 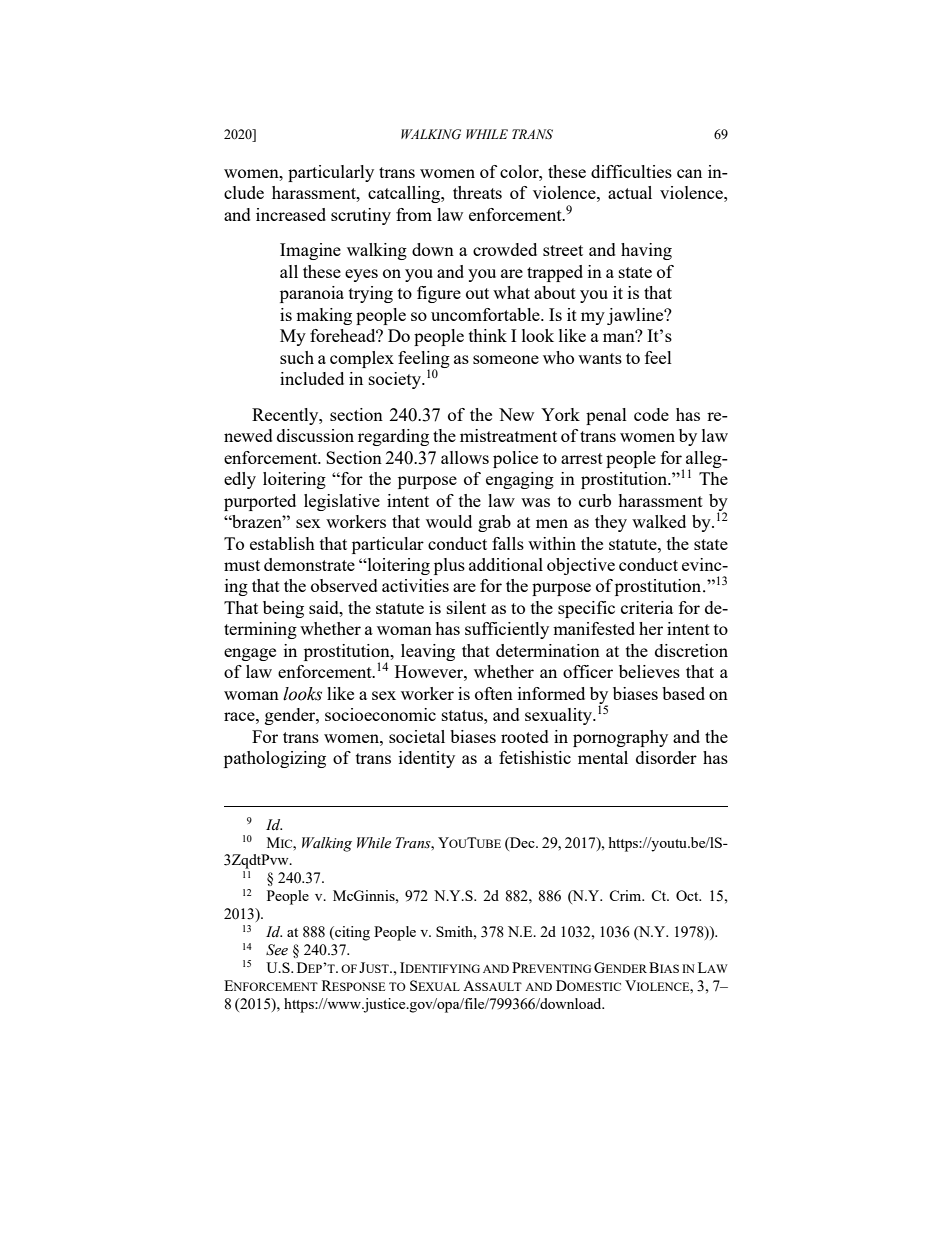 What do you see at coordinates (277, 950) in the screenshot?
I see `See` at bounding box center [277, 950].
